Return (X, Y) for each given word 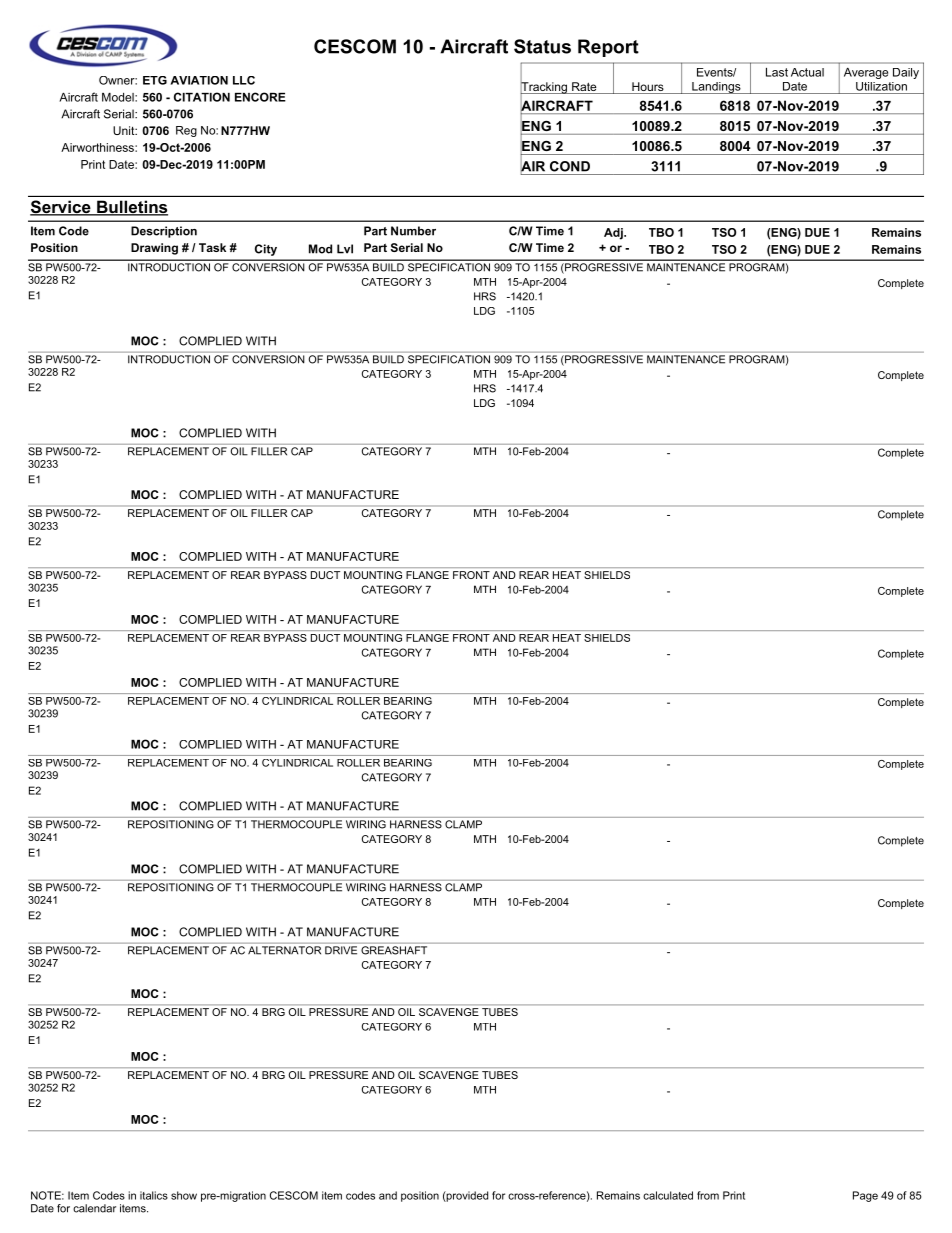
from (708, 1195)
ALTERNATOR (284, 950)
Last (777, 72)
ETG (155, 80)
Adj (614, 234)
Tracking (544, 88)
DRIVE (341, 950)
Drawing (154, 249)
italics (154, 1195)
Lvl (345, 249)
